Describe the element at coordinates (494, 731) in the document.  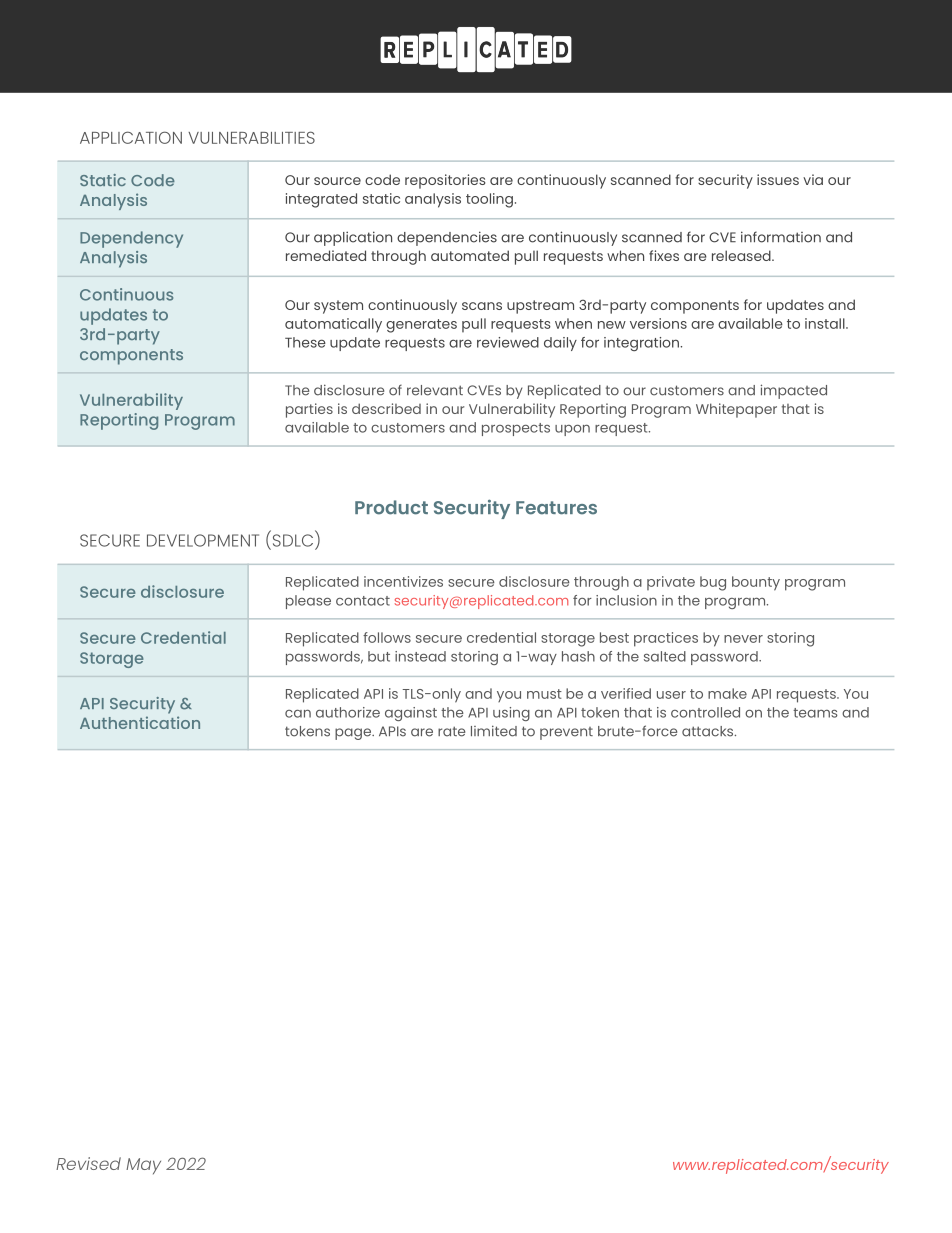
I see `limited` at that location.
